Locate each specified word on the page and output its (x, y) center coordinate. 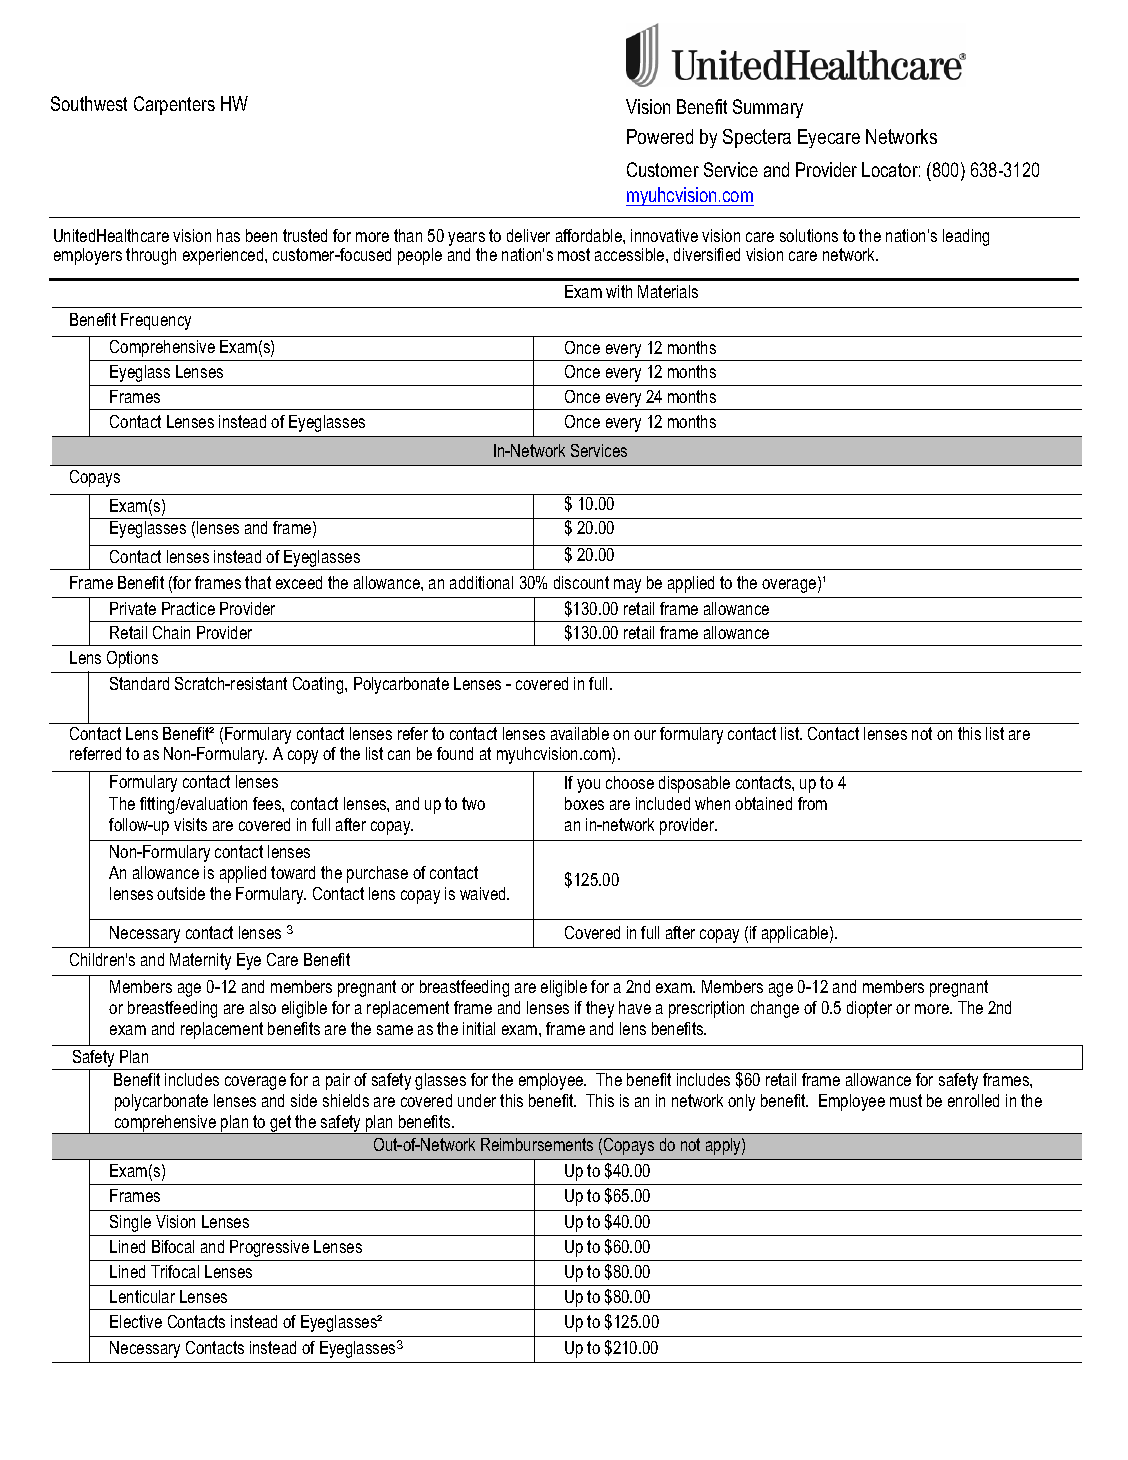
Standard (139, 683)
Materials (668, 291)
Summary (768, 108)
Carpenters (174, 105)
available (580, 733)
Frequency (156, 321)
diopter (869, 1009)
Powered (660, 136)
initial (479, 1028)
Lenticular (142, 1296)
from (812, 803)
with (619, 291)
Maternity (200, 961)
